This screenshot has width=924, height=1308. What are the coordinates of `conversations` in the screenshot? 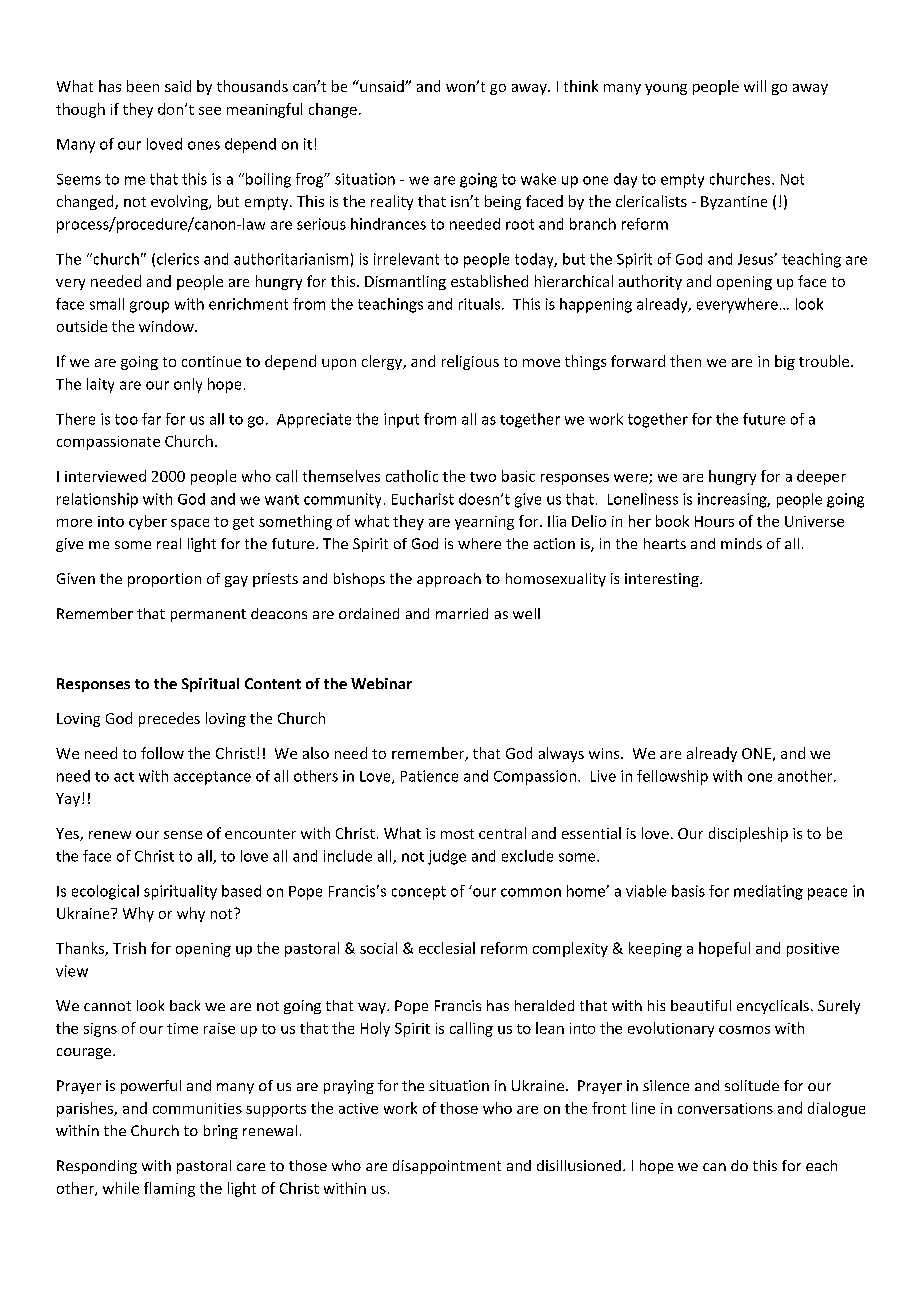 It's located at (725, 1108).
